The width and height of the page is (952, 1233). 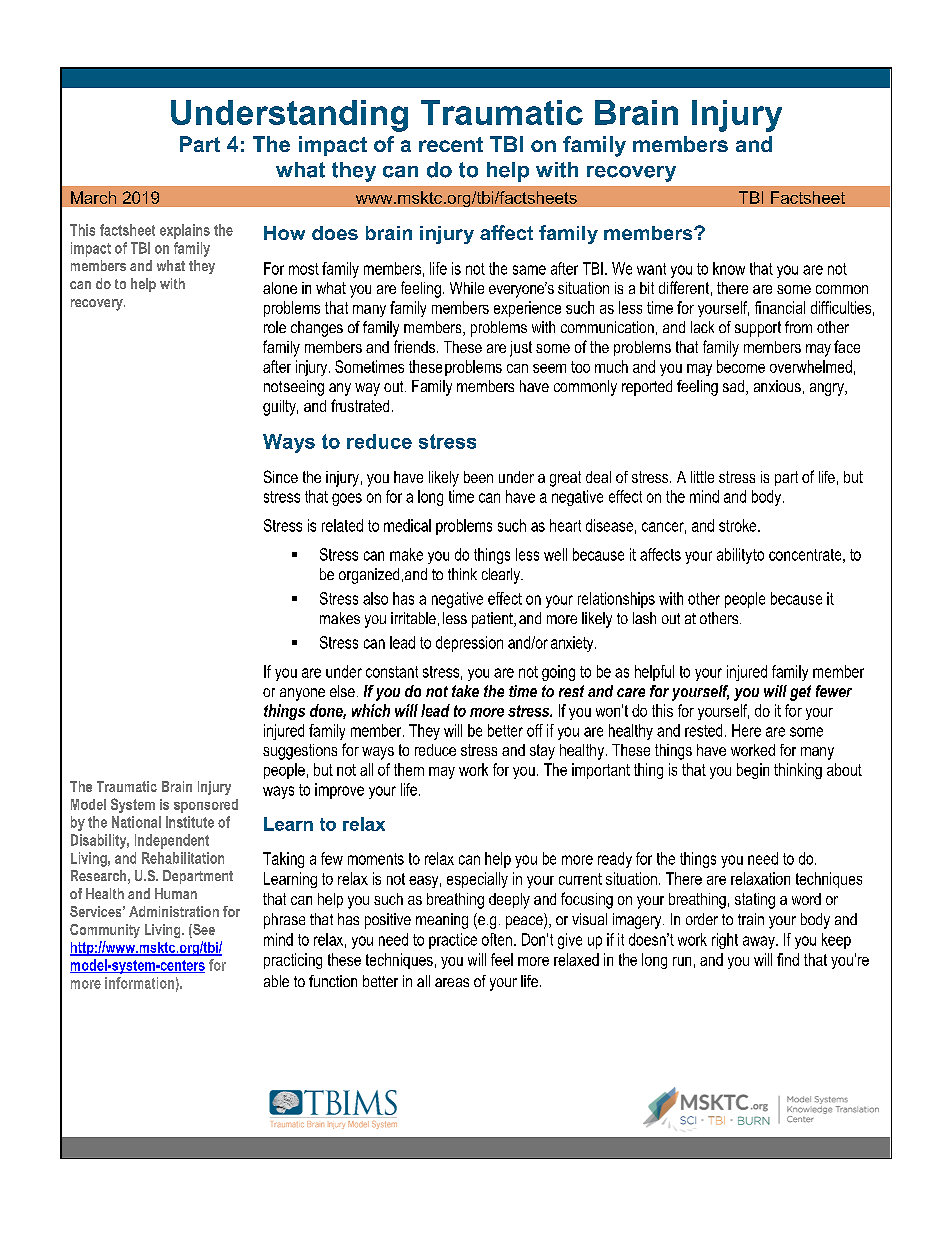 I want to click on information, so click(x=139, y=983).
